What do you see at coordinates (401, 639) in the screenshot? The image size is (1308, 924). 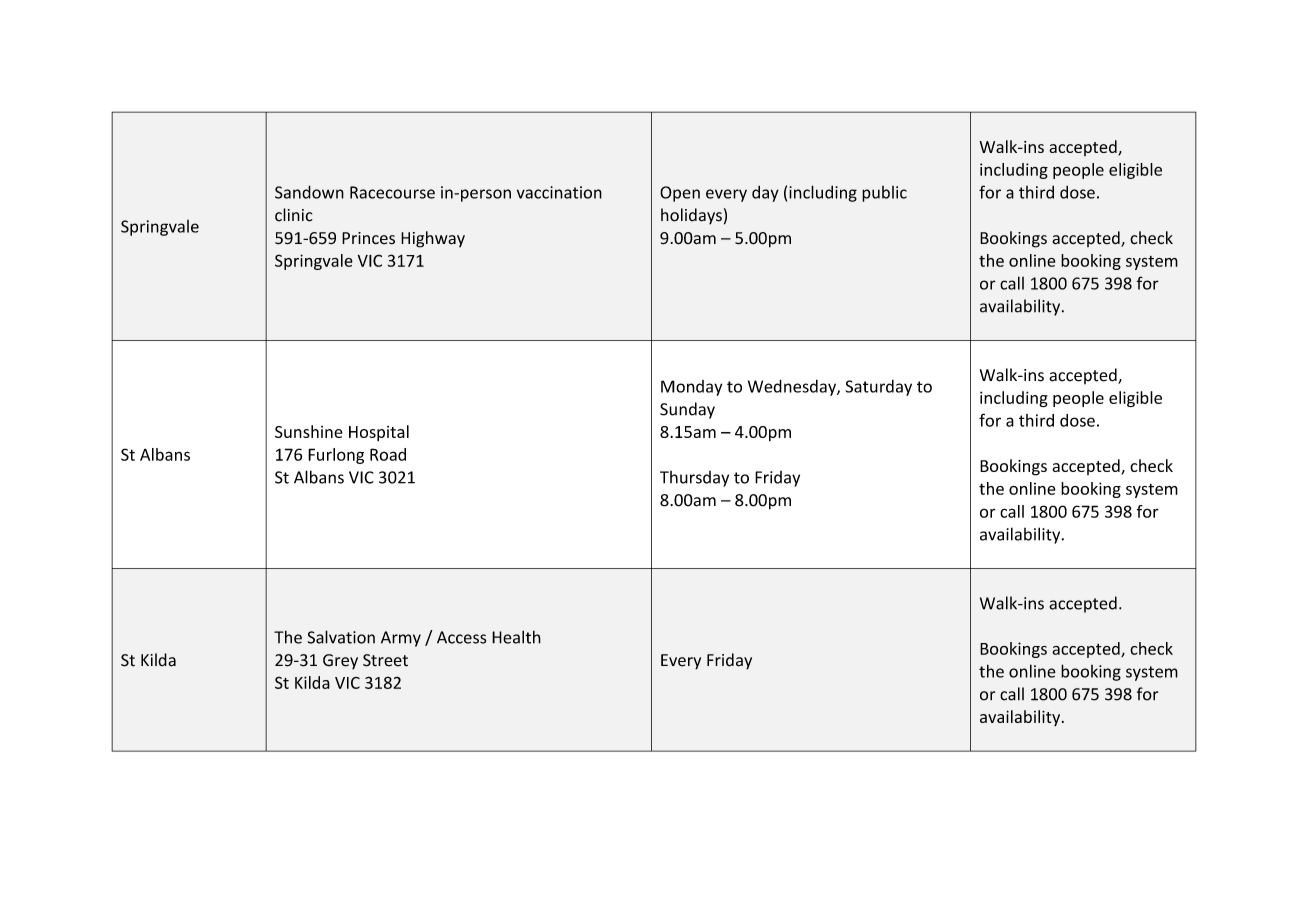 I see `Army` at bounding box center [401, 639].
